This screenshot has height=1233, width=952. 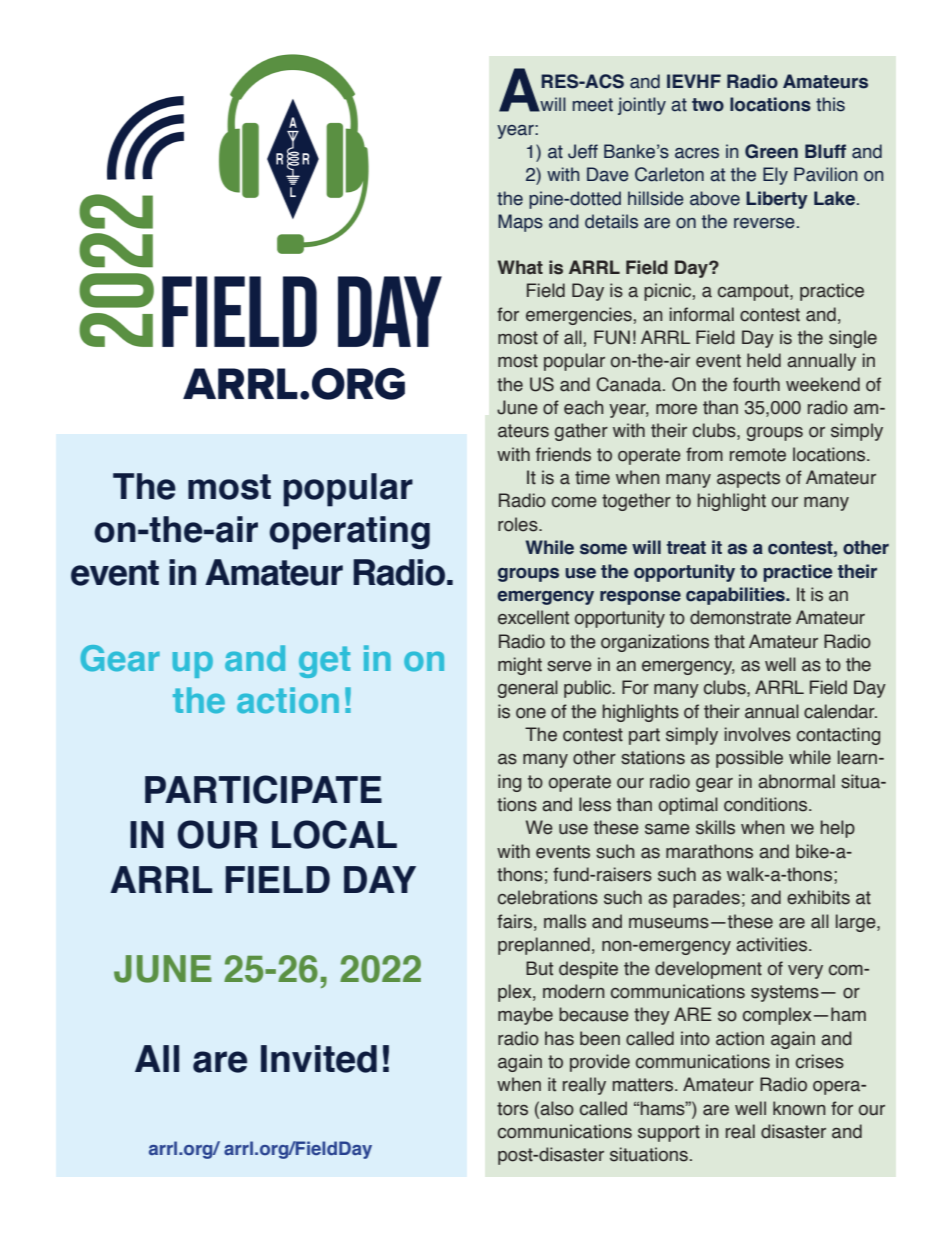 What do you see at coordinates (520, 223) in the screenshot?
I see `Maps` at bounding box center [520, 223].
